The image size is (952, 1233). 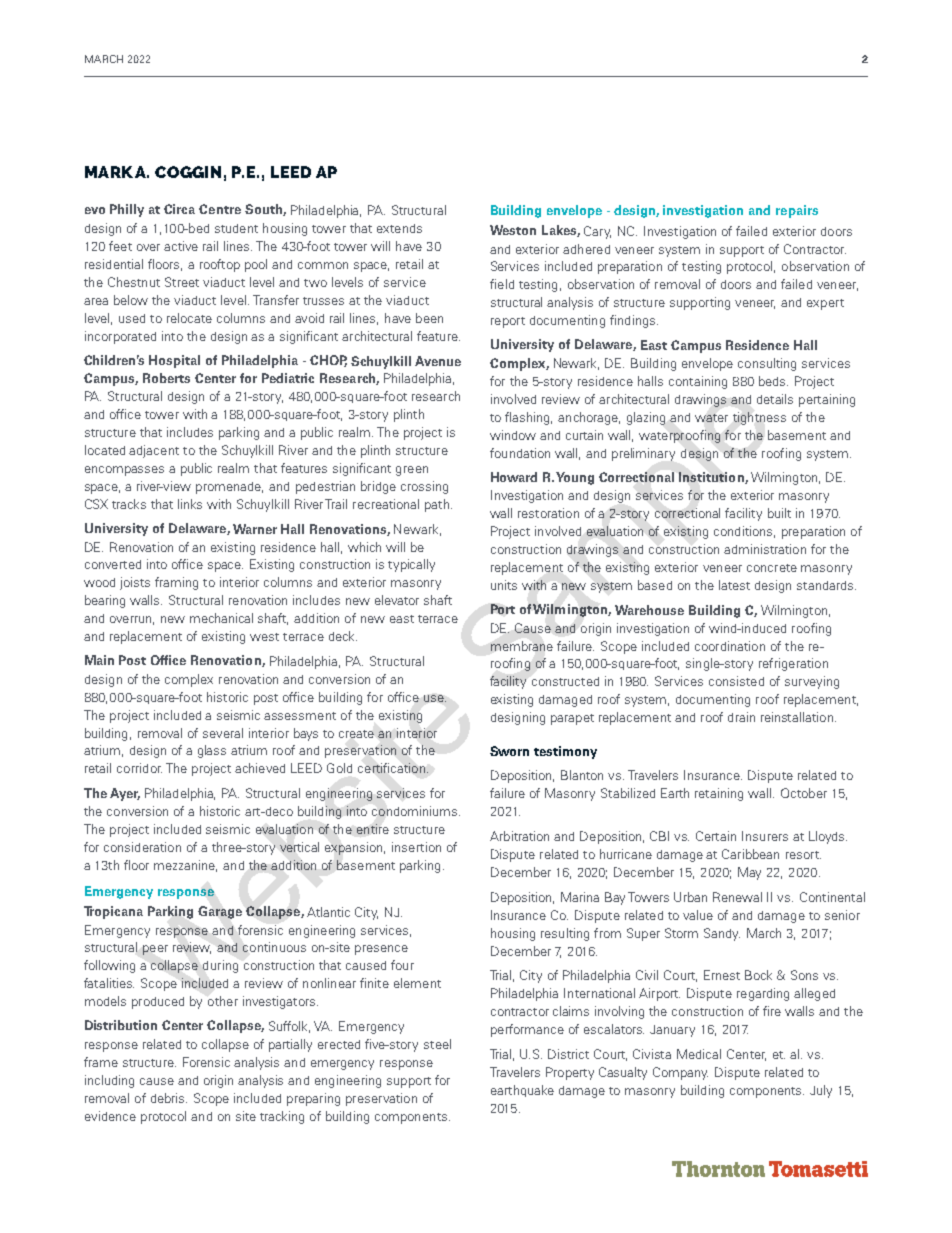 What do you see at coordinates (221, 618) in the screenshot?
I see `mechanical` at bounding box center [221, 618].
